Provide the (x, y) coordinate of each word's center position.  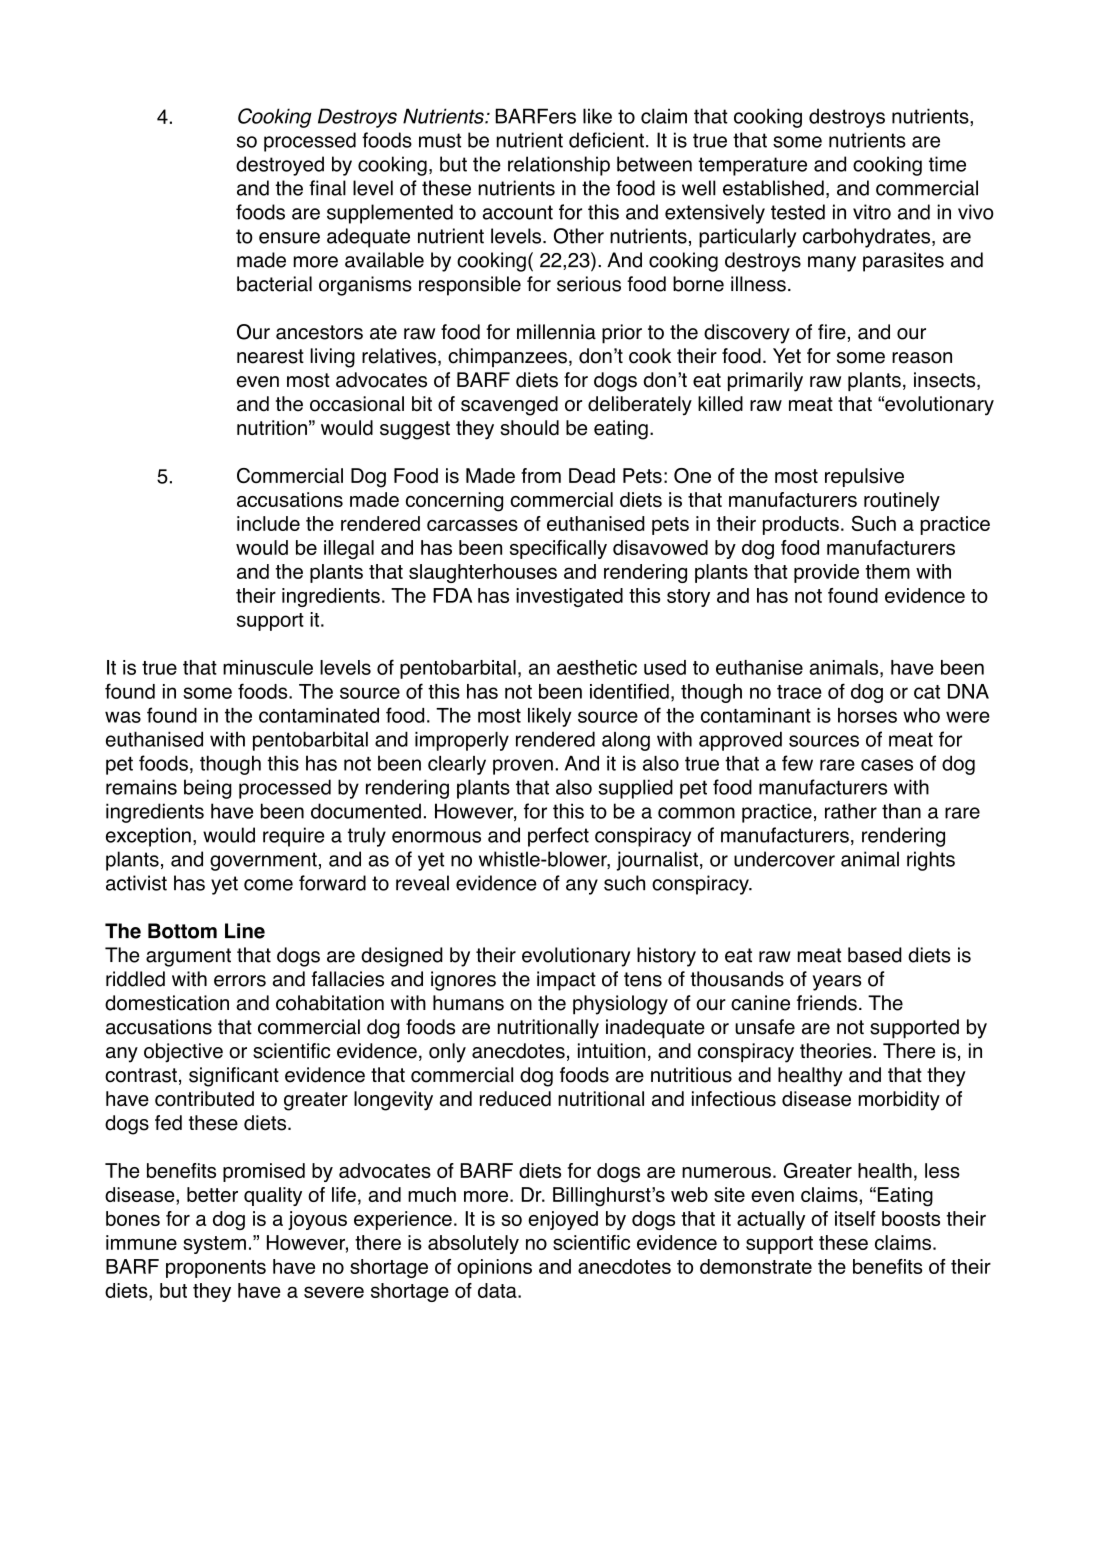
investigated (569, 597)
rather (851, 811)
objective (183, 1053)
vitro (872, 212)
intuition (612, 1051)
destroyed (280, 166)
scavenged (509, 406)
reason (922, 358)
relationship (559, 166)
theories (836, 1051)
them (887, 571)
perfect (558, 837)
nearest (270, 356)
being (208, 789)
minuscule (268, 667)
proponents (216, 1269)
